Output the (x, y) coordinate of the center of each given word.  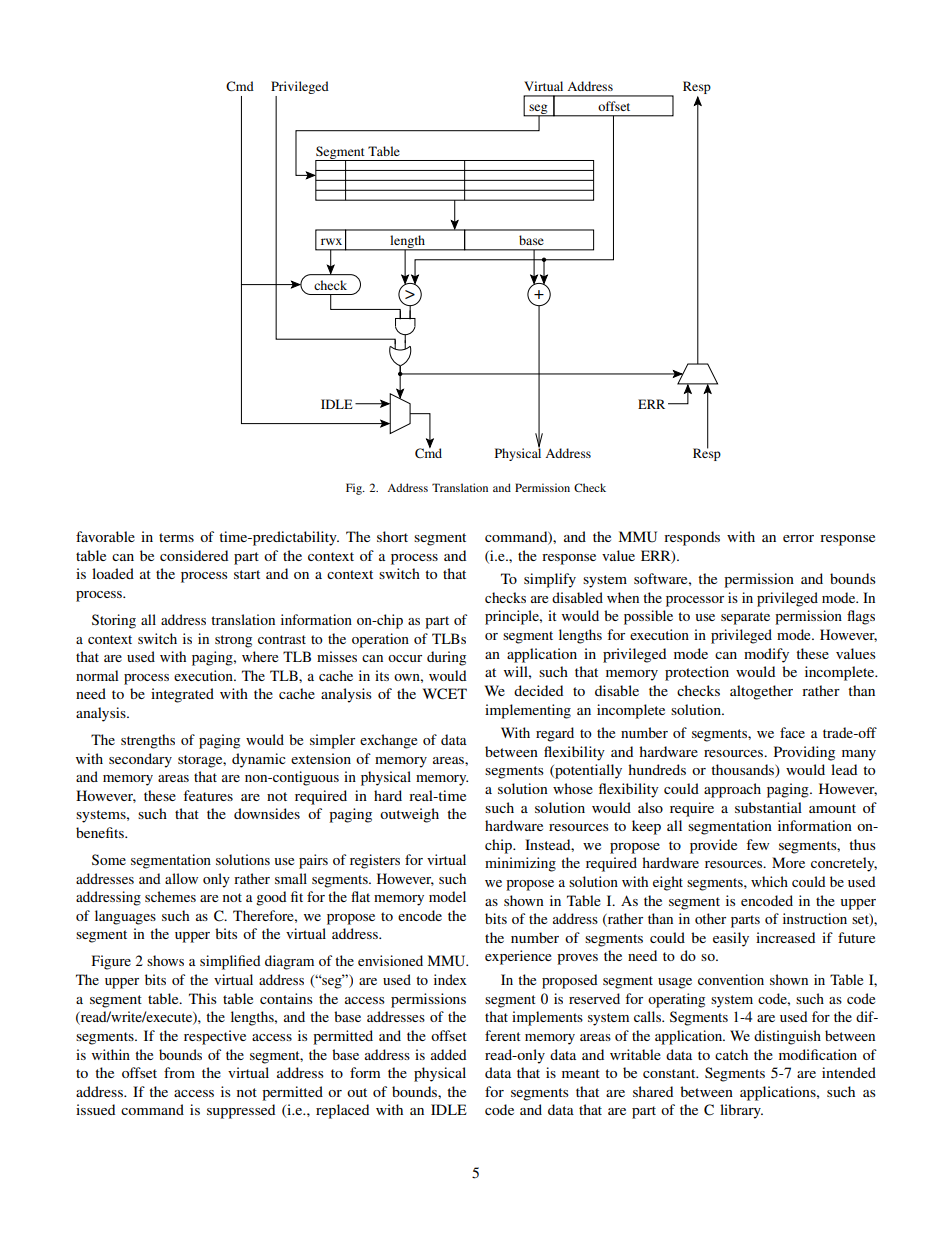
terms (176, 537)
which (769, 881)
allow (181, 878)
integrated (182, 695)
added (448, 1054)
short (392, 536)
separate (745, 618)
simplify (550, 580)
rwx (331, 241)
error (798, 538)
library (741, 1111)
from (179, 1072)
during (446, 658)
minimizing (520, 864)
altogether (761, 692)
